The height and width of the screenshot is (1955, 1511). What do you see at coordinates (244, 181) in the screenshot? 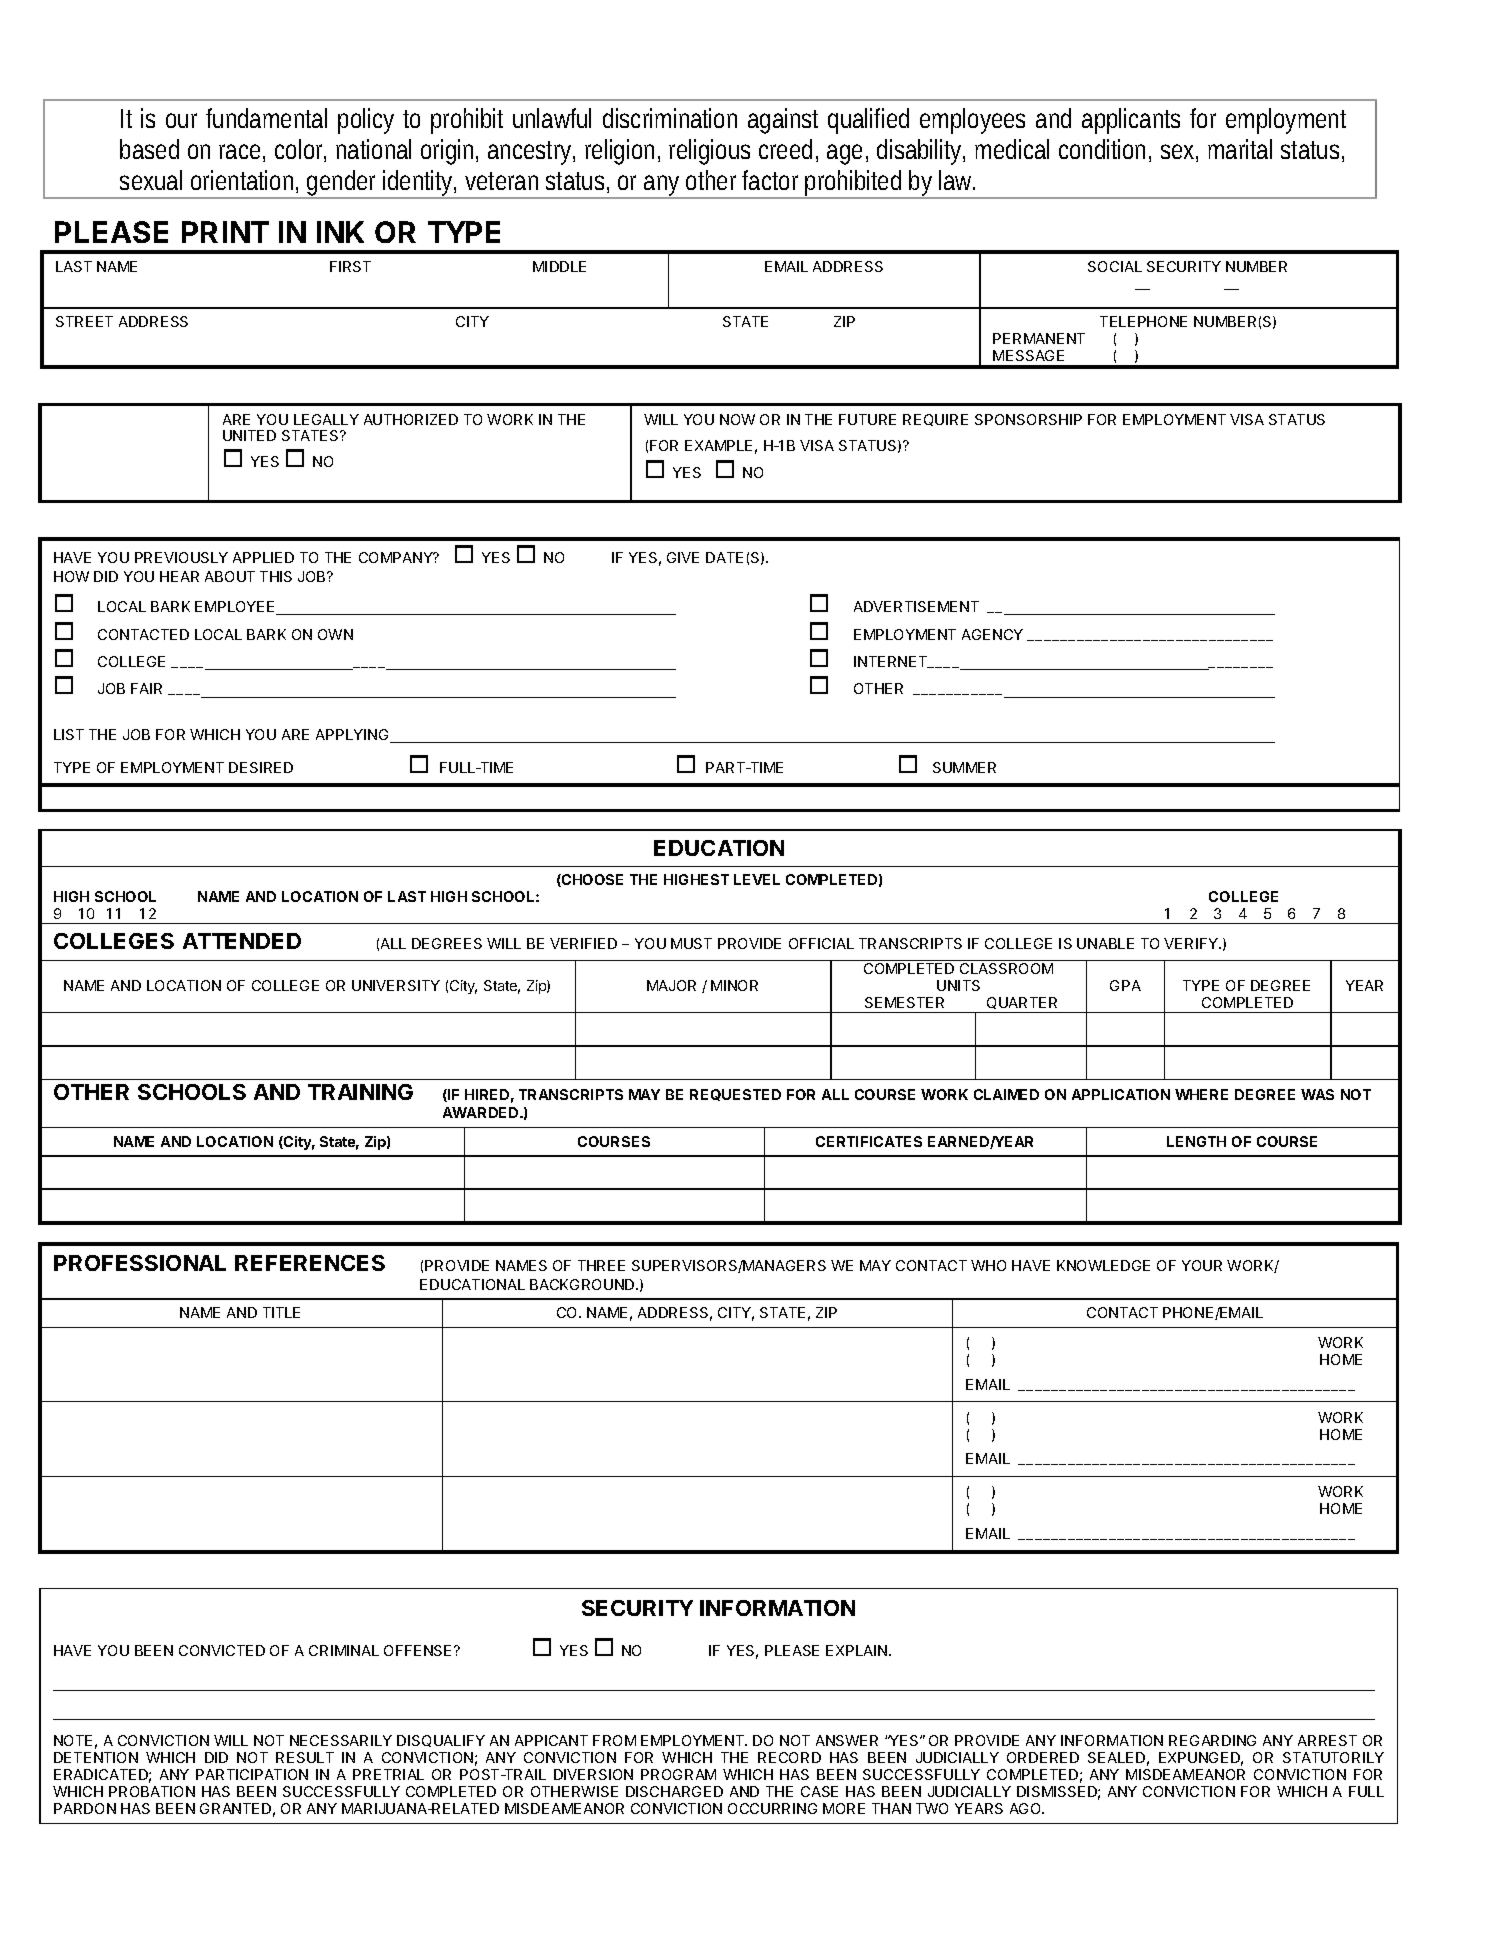
I see `orientation` at bounding box center [244, 181].
